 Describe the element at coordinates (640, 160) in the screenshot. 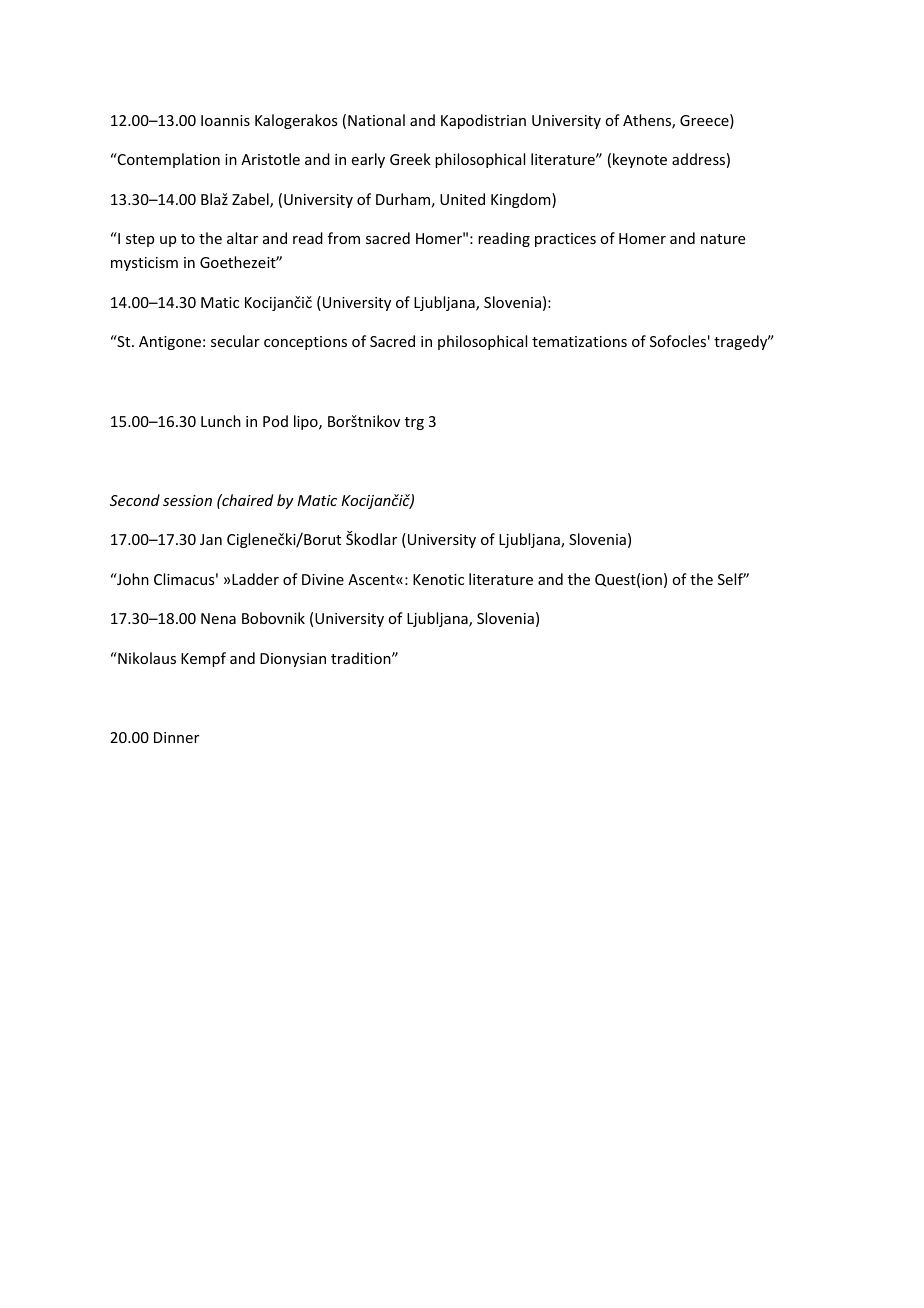

I see `keynote` at that location.
